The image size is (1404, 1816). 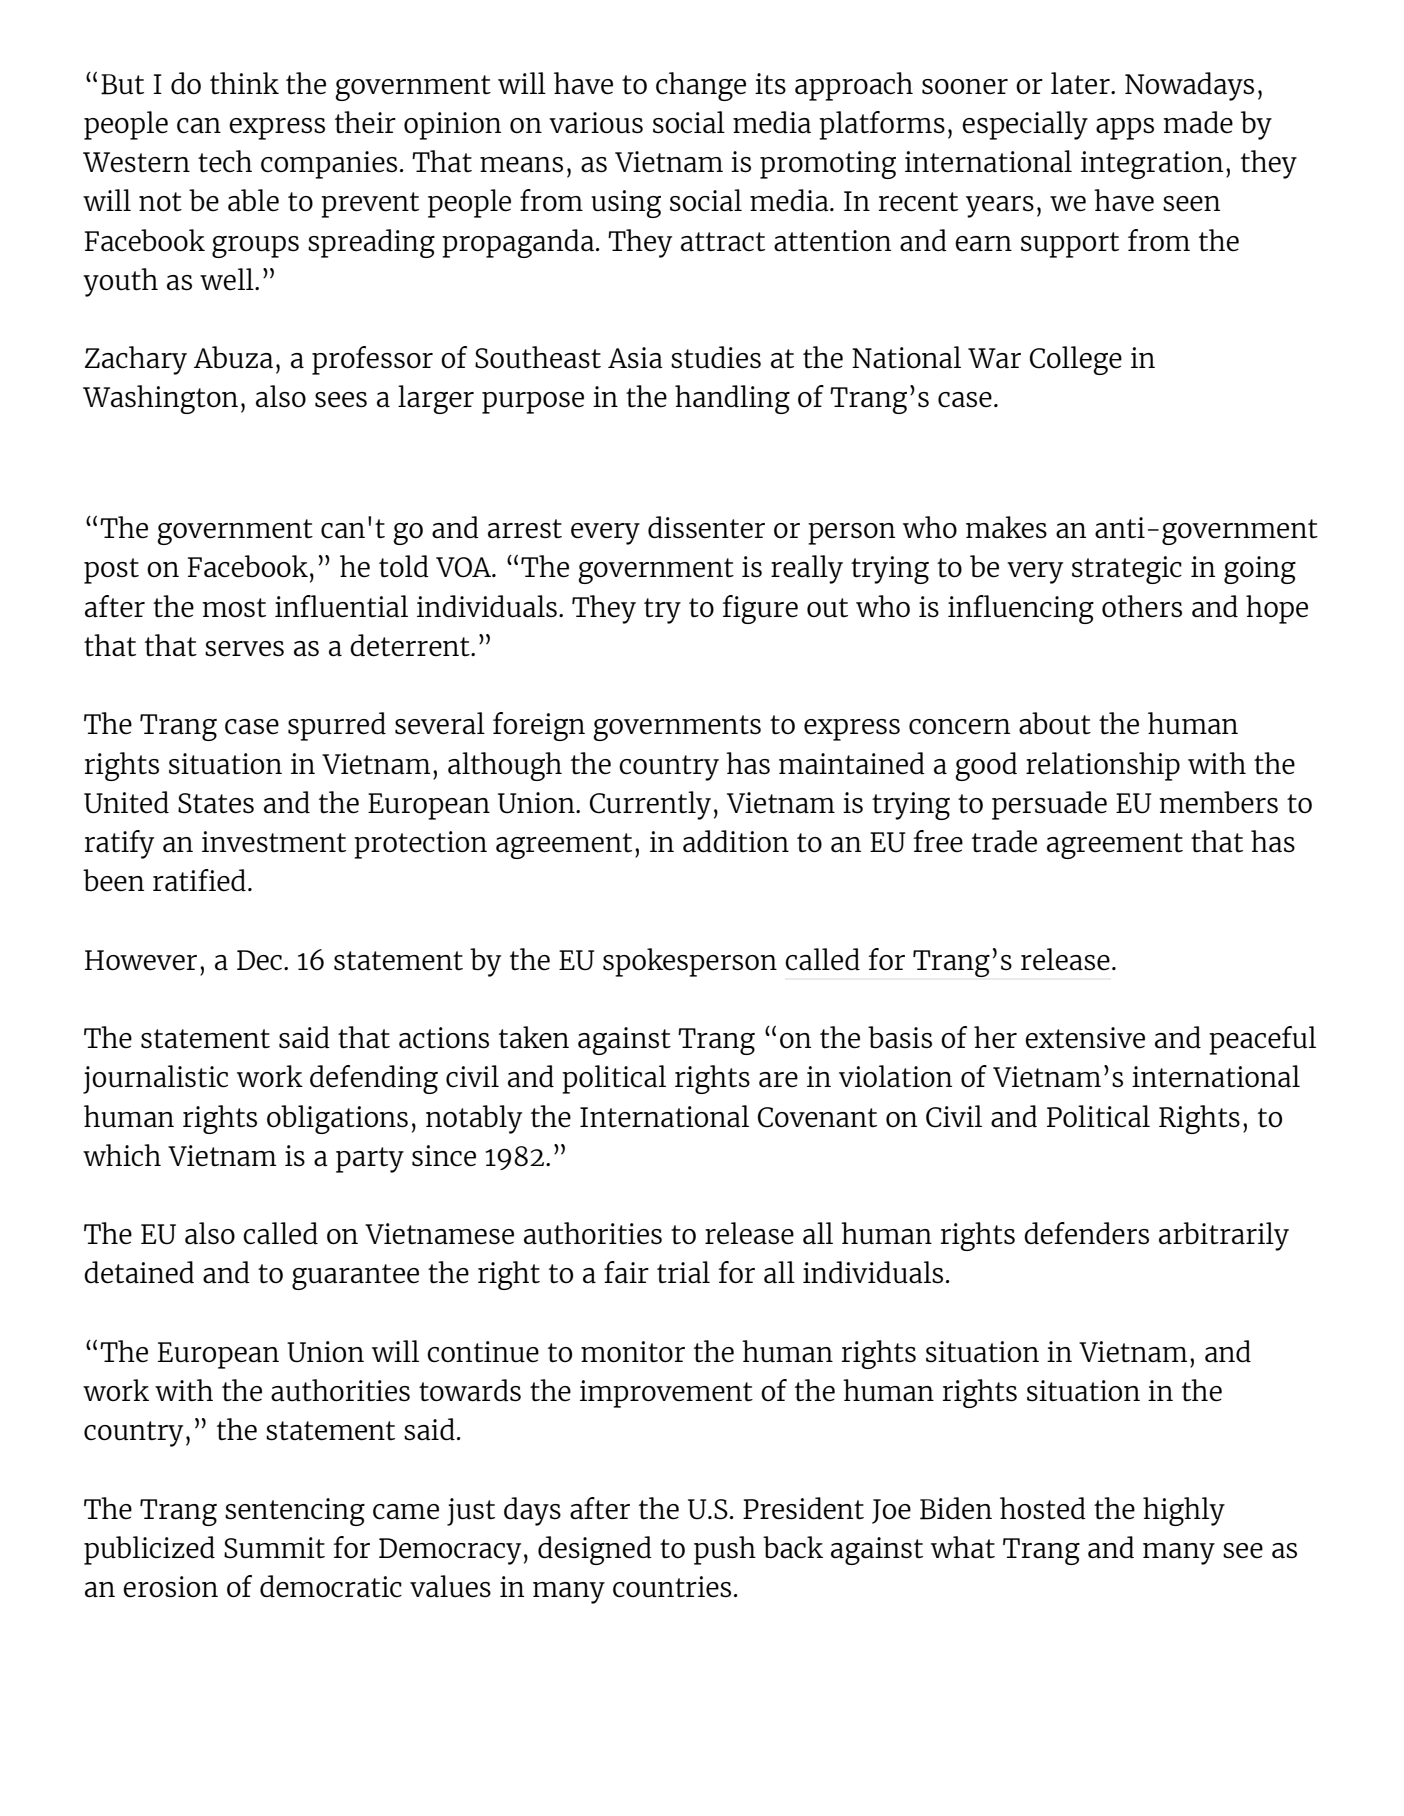 What do you see at coordinates (778, 1080) in the page?
I see `are` at bounding box center [778, 1080].
